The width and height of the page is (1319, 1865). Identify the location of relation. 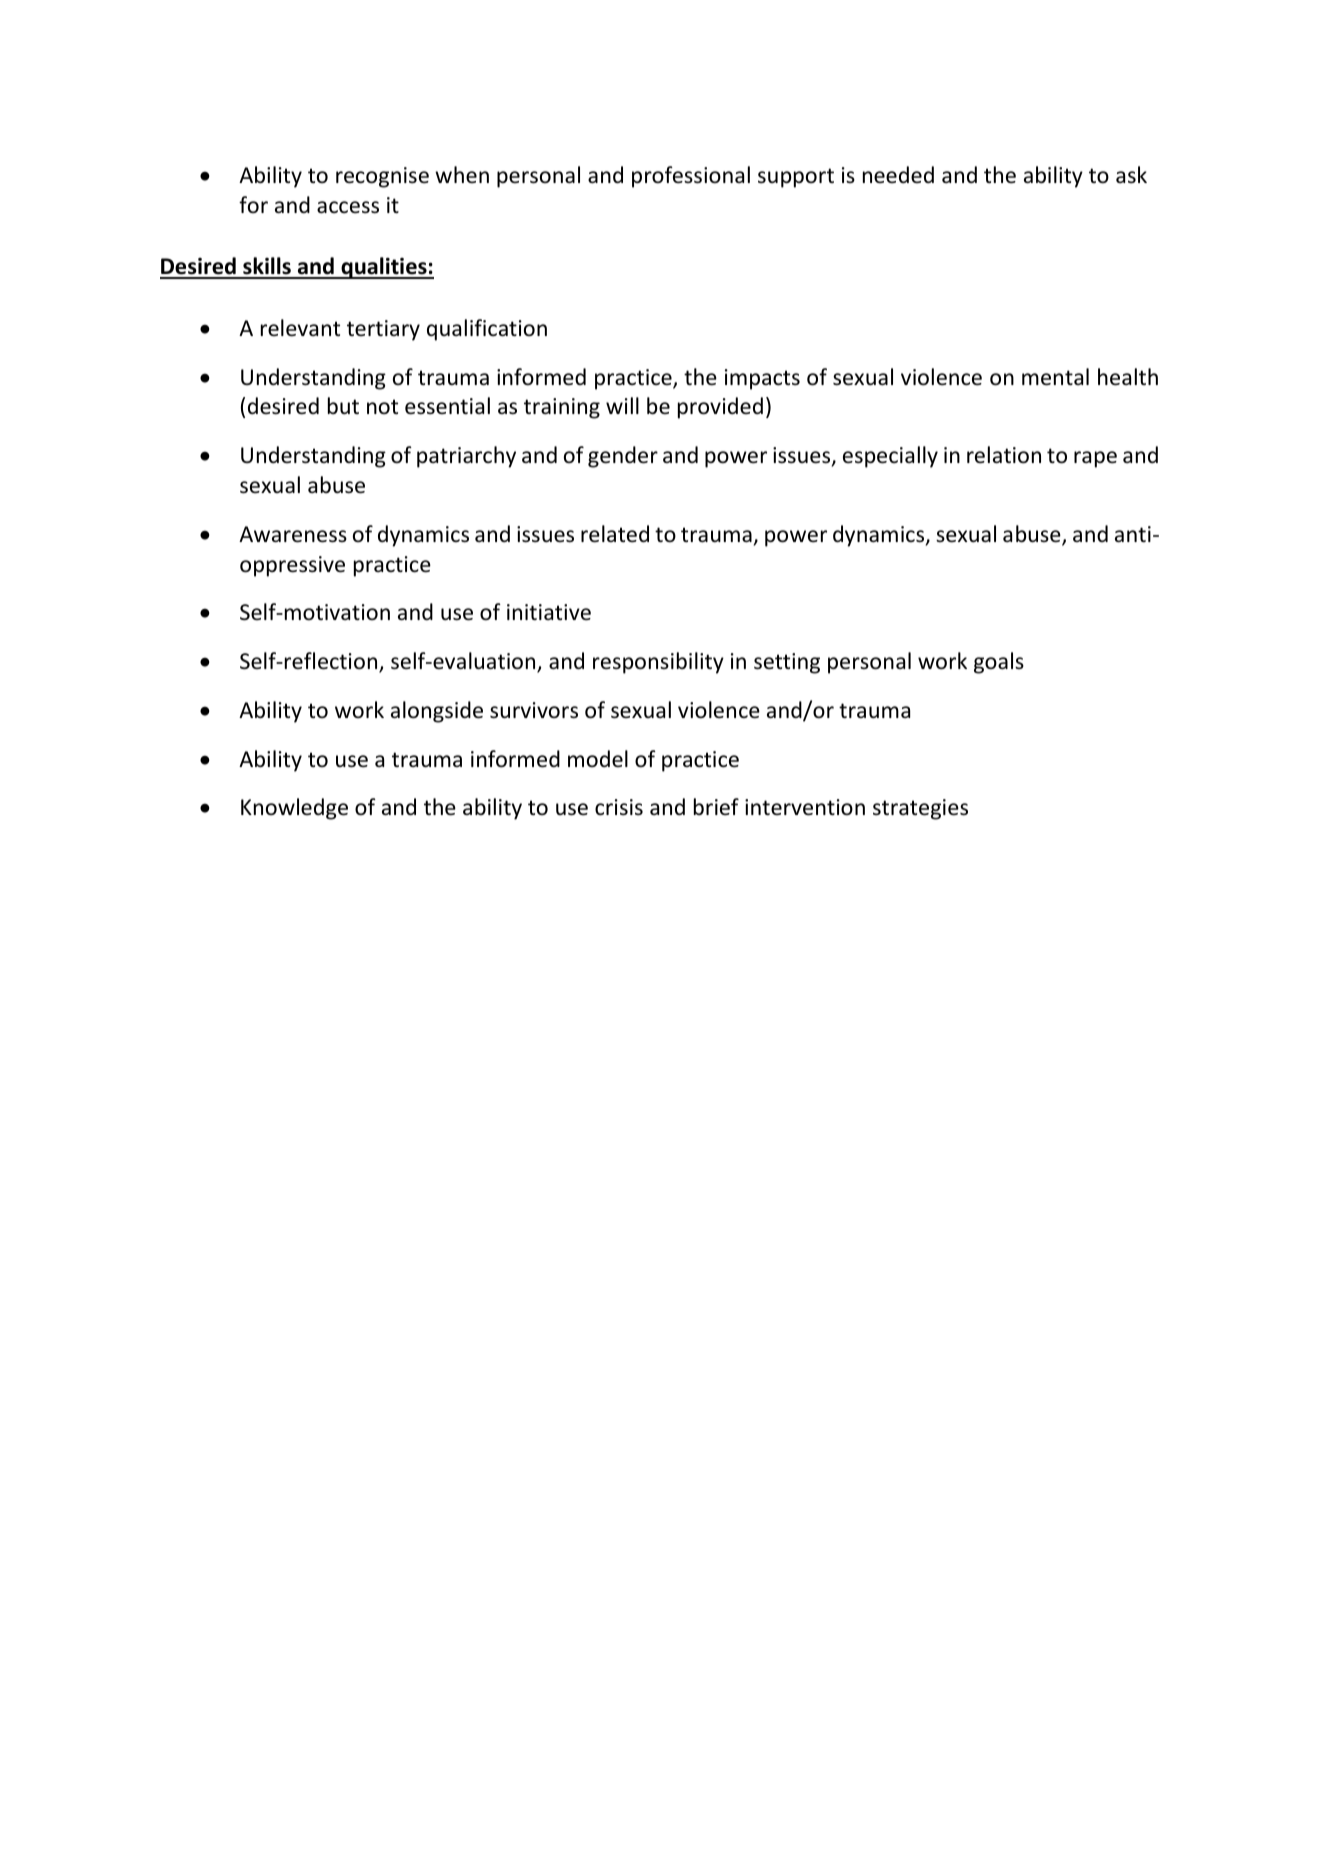
(1004, 455).
